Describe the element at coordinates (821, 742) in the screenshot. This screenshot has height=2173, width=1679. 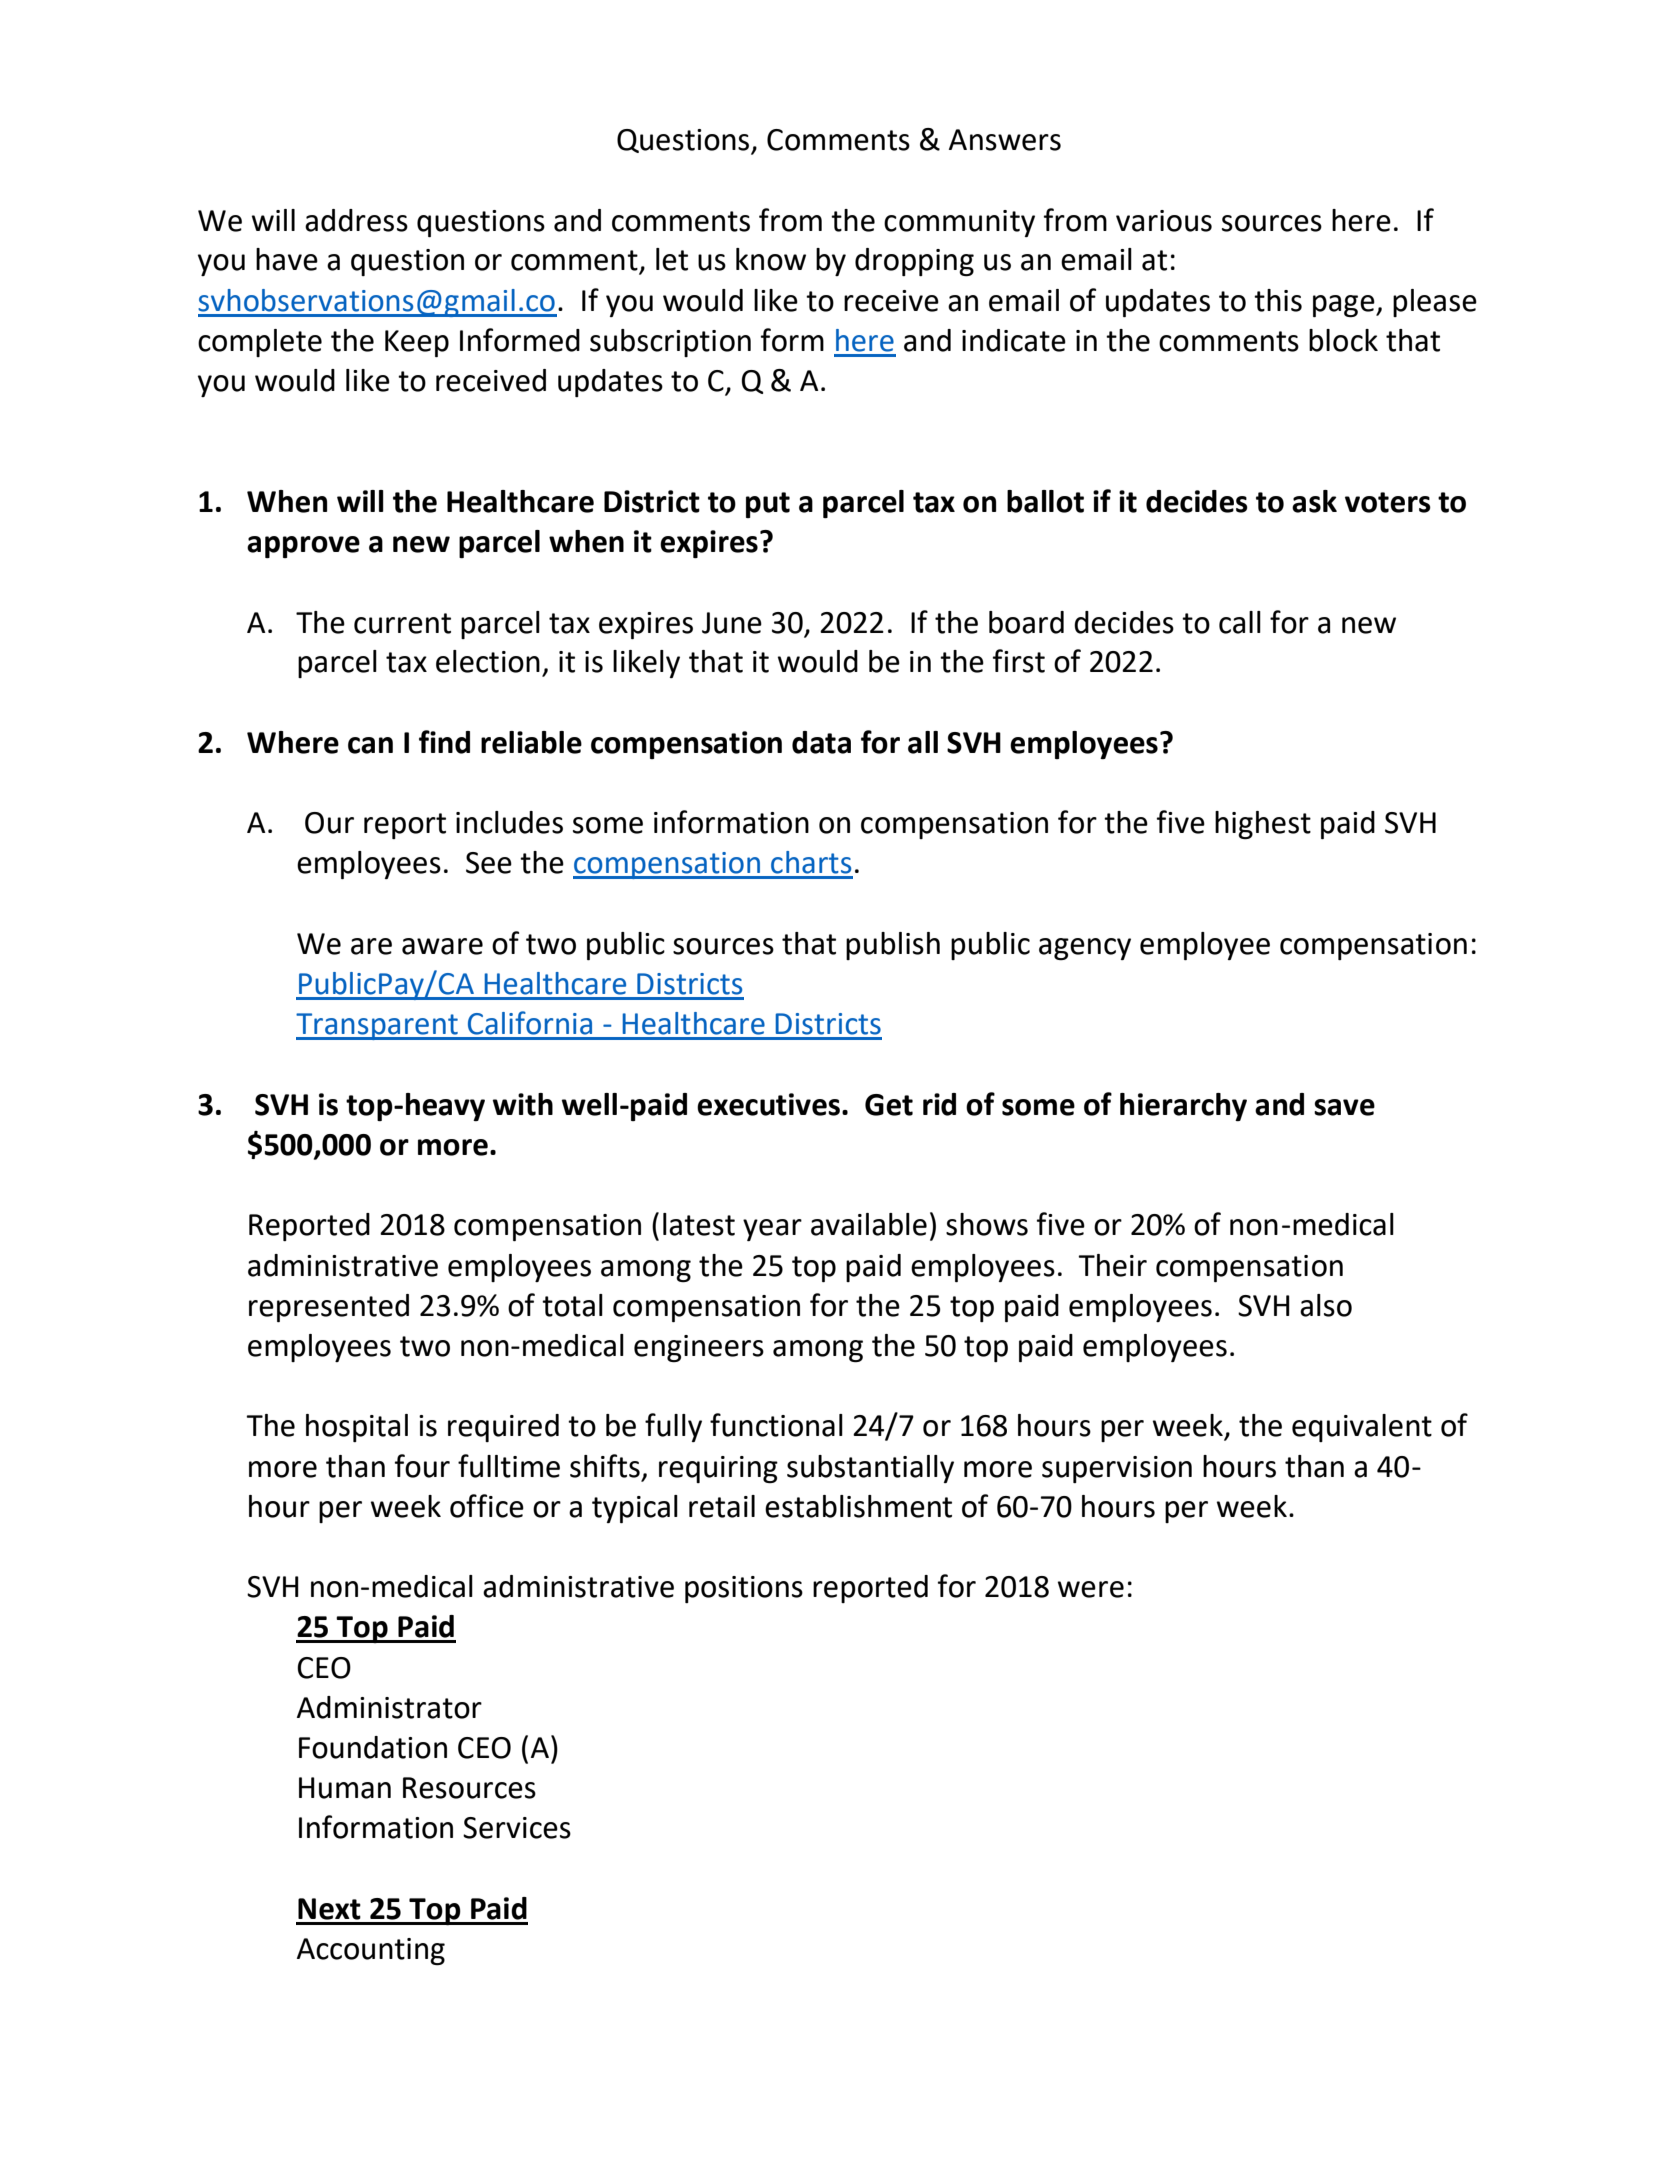
I see `data` at that location.
